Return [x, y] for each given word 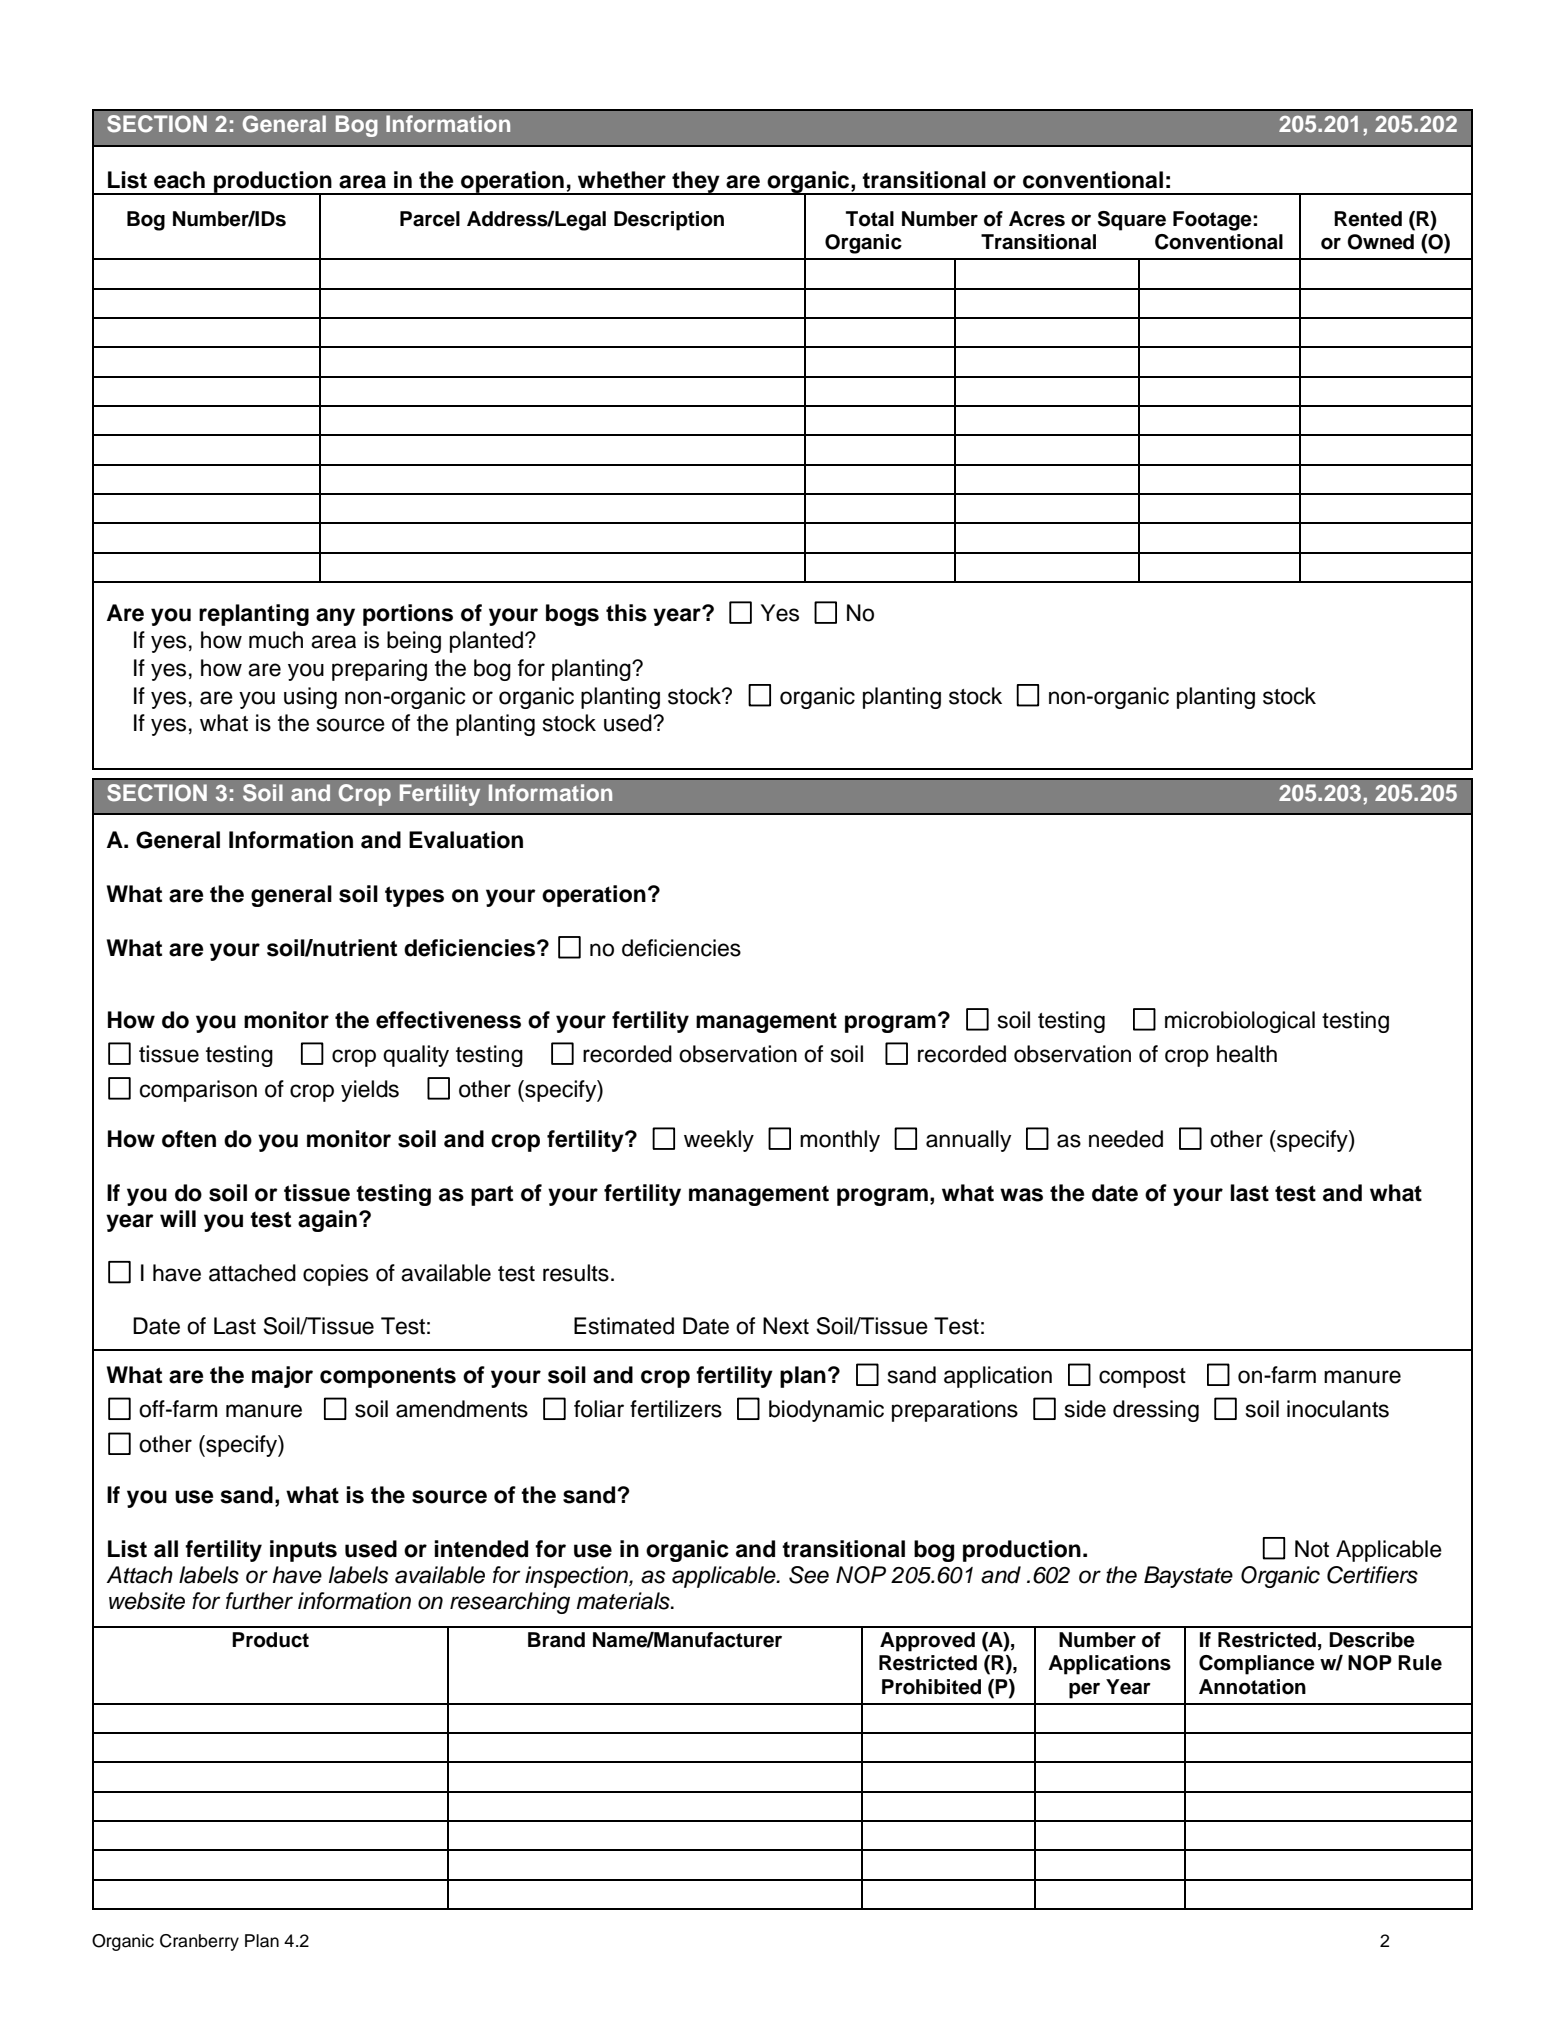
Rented [1368, 219]
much [276, 640]
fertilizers [676, 1409]
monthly [840, 1141]
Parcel [430, 219]
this [626, 613]
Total [870, 219]
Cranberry [199, 1942]
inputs [303, 1551]
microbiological [1240, 1022]
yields [370, 1091]
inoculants [1338, 1409]
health [1247, 1054]
